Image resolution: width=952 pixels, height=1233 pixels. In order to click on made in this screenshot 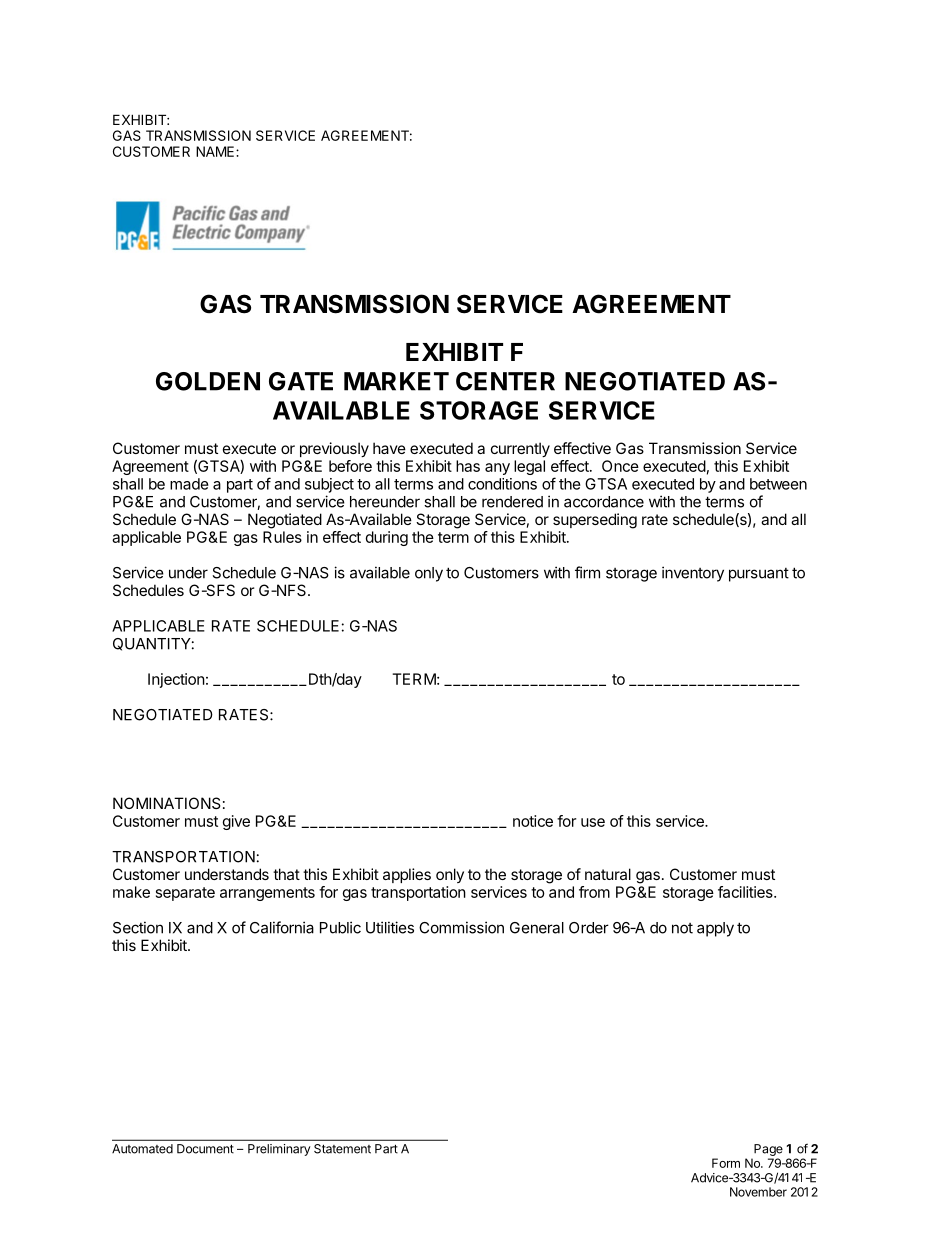, I will do `click(189, 484)`.
